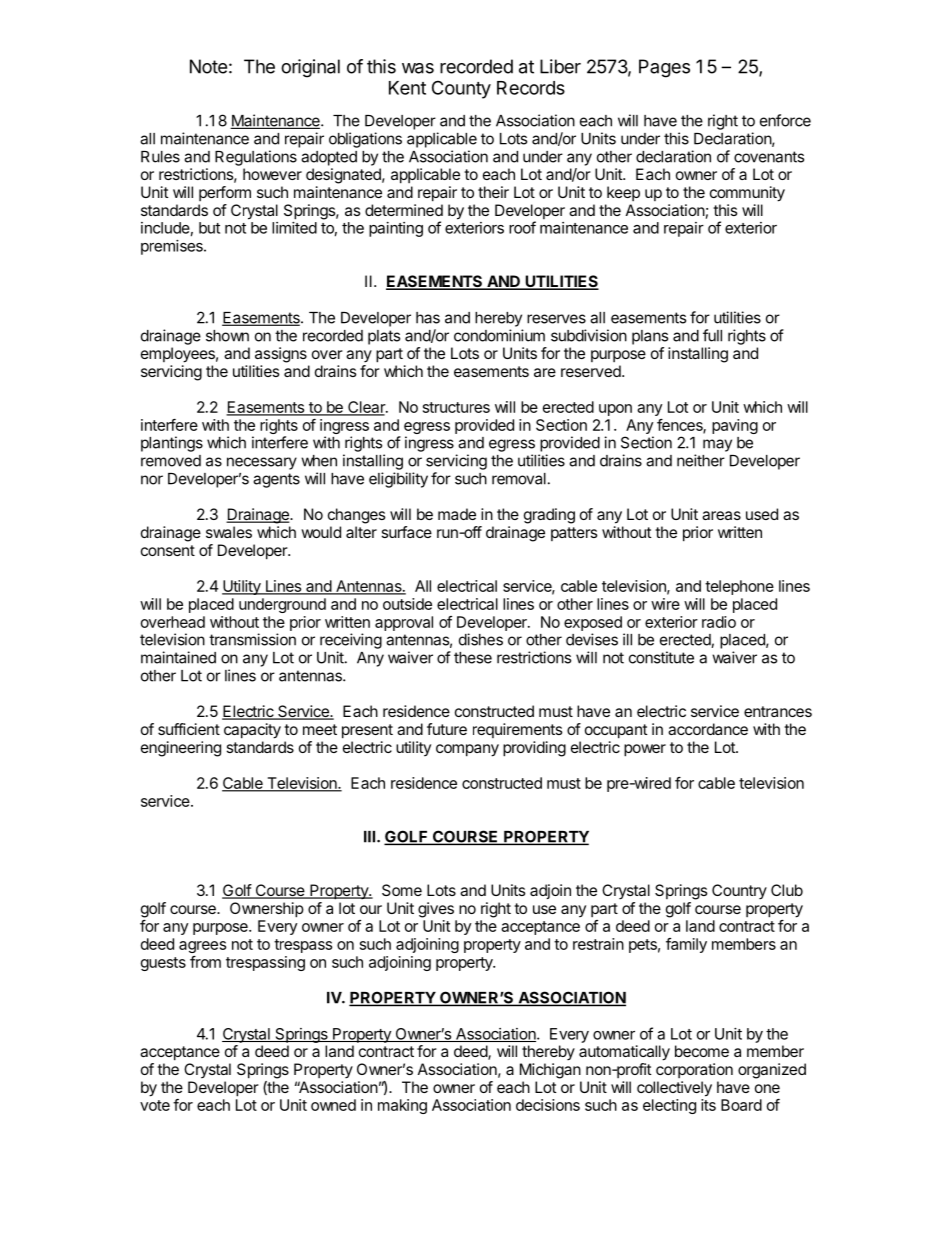 The width and height of the page is (952, 1233). What do you see at coordinates (664, 68) in the page?
I see `Pages` at bounding box center [664, 68].
